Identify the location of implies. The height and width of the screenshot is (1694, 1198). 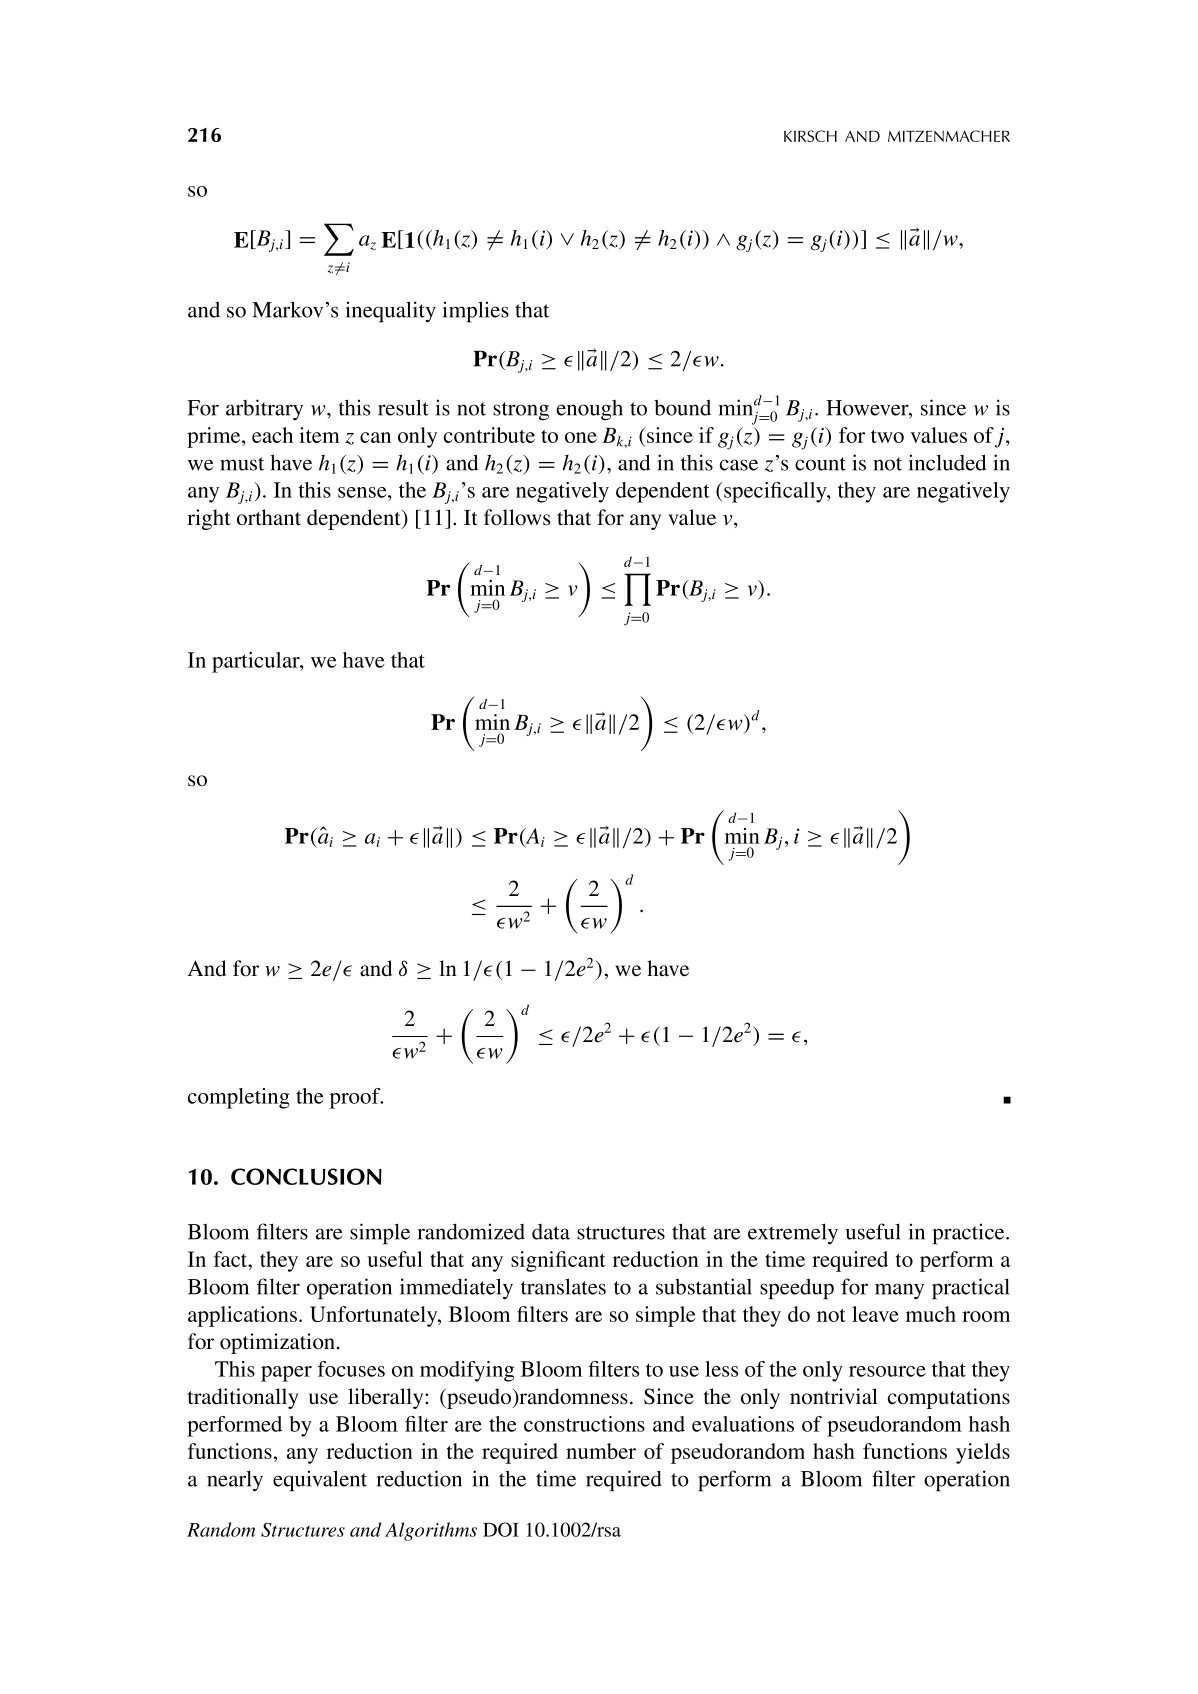
(476, 312).
